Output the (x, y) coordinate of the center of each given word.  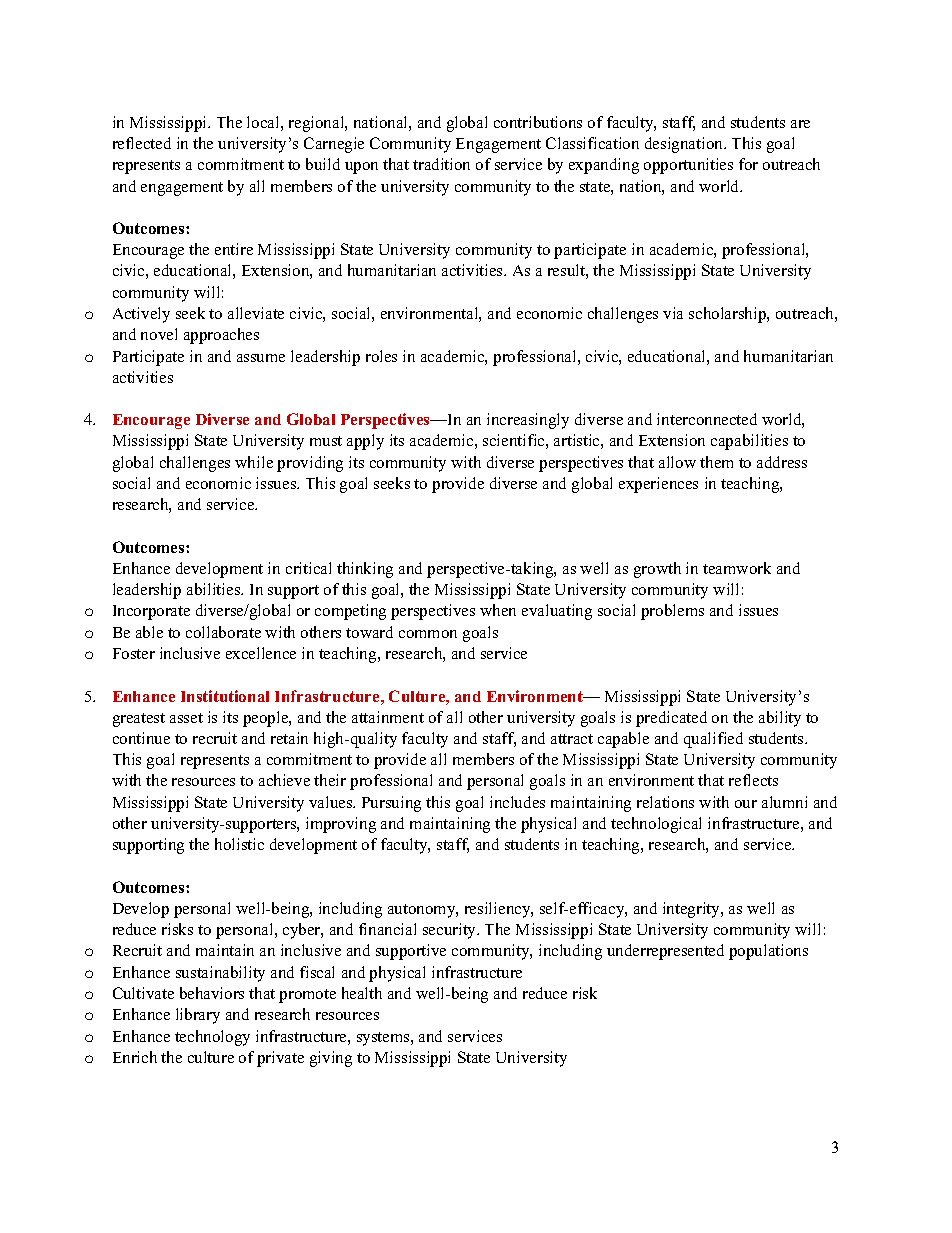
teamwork (737, 568)
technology (212, 1038)
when (498, 610)
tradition (441, 164)
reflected (142, 143)
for (748, 164)
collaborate (223, 632)
